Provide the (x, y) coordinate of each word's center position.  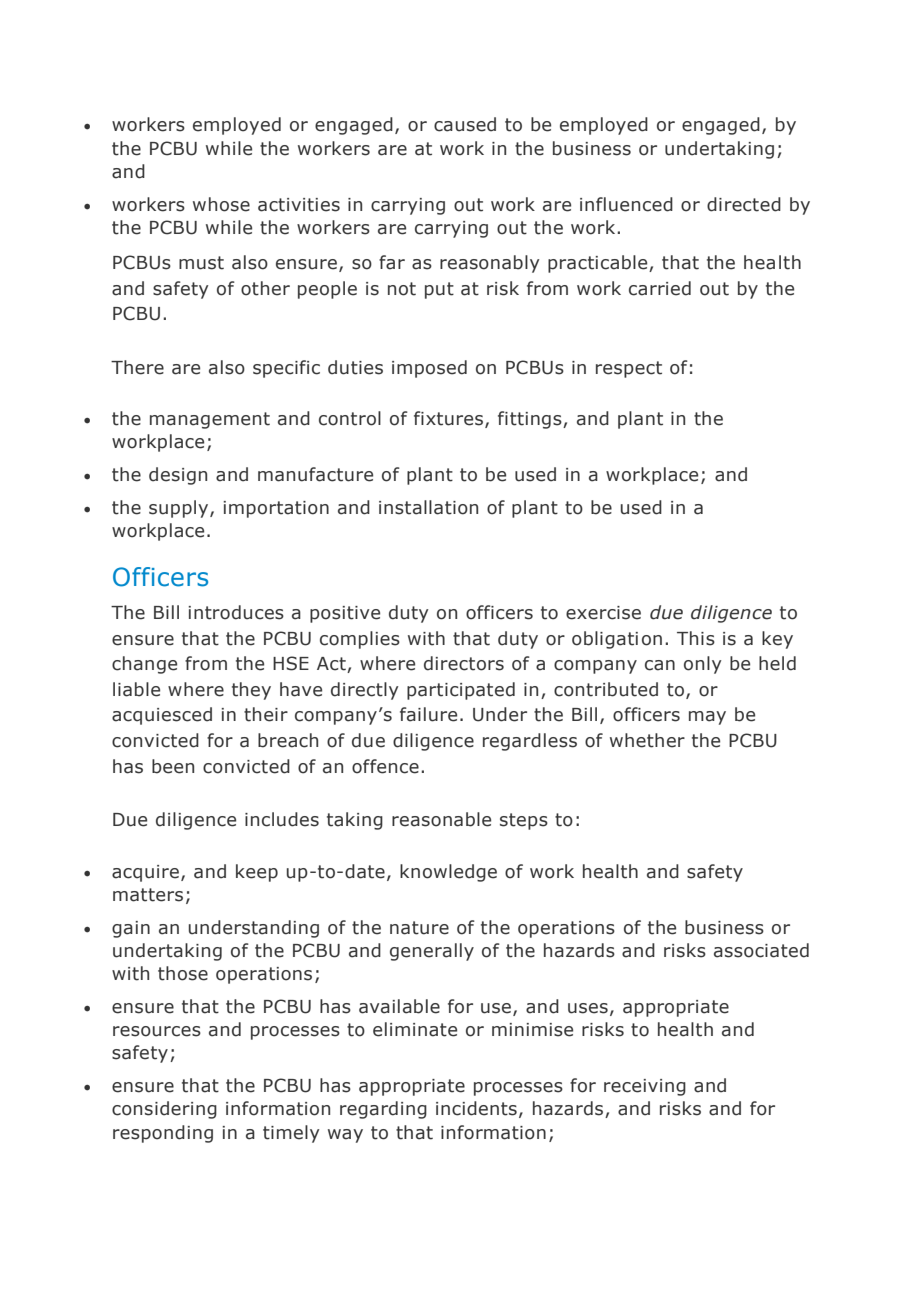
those (183, 973)
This (696, 638)
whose (221, 204)
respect (629, 369)
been (173, 766)
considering (164, 1110)
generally (432, 952)
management (210, 420)
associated (761, 950)
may (707, 718)
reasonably (489, 264)
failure (428, 714)
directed (744, 204)
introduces (236, 612)
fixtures (450, 419)
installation (428, 507)
